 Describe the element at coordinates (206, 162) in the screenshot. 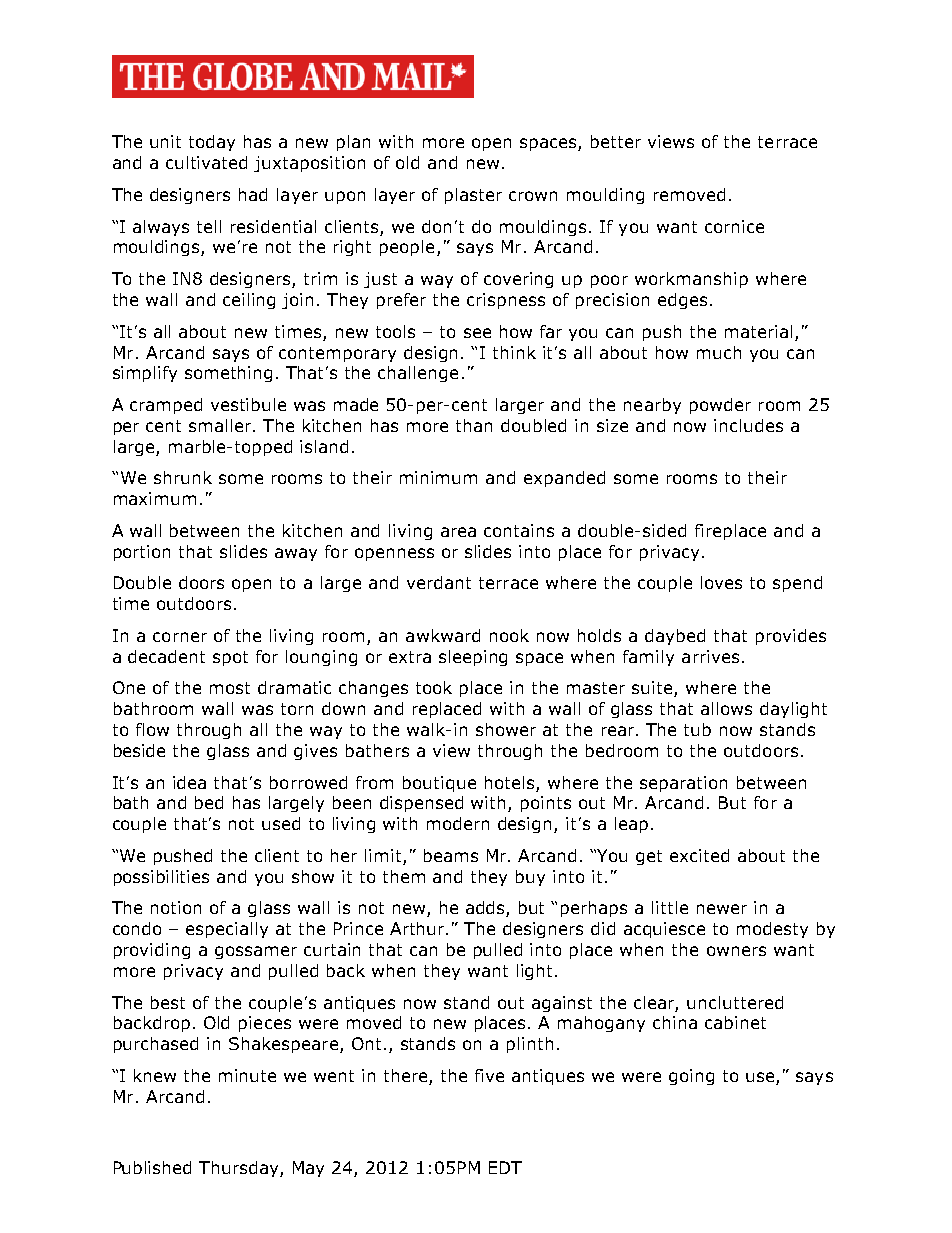

I see `cultivated` at that location.
